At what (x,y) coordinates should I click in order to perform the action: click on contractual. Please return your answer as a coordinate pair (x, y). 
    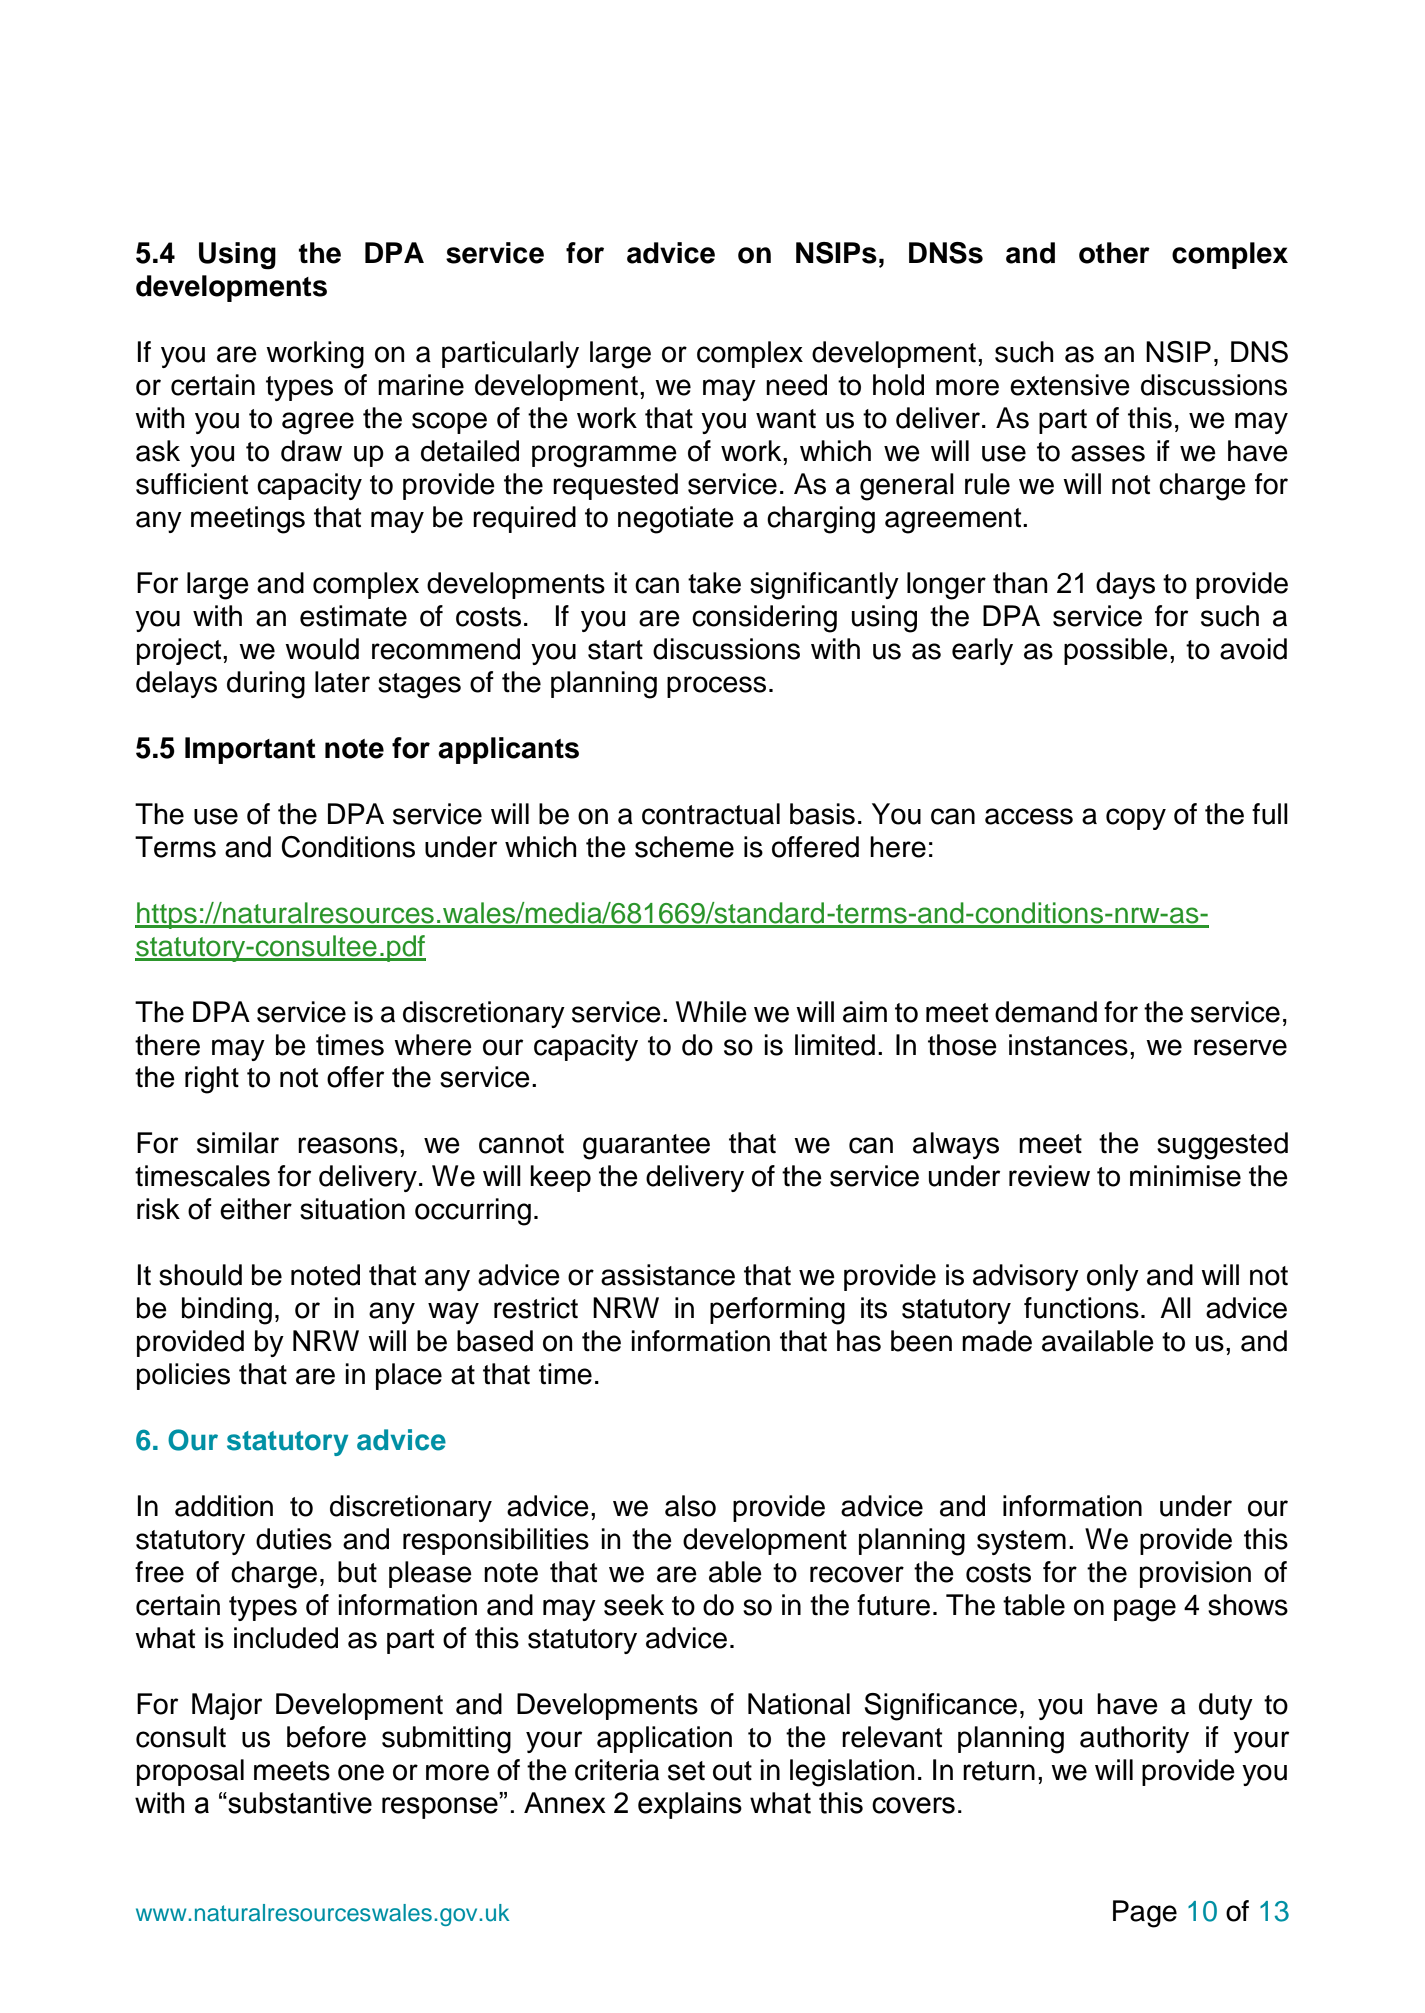
    Looking at the image, I should click on (711, 814).
